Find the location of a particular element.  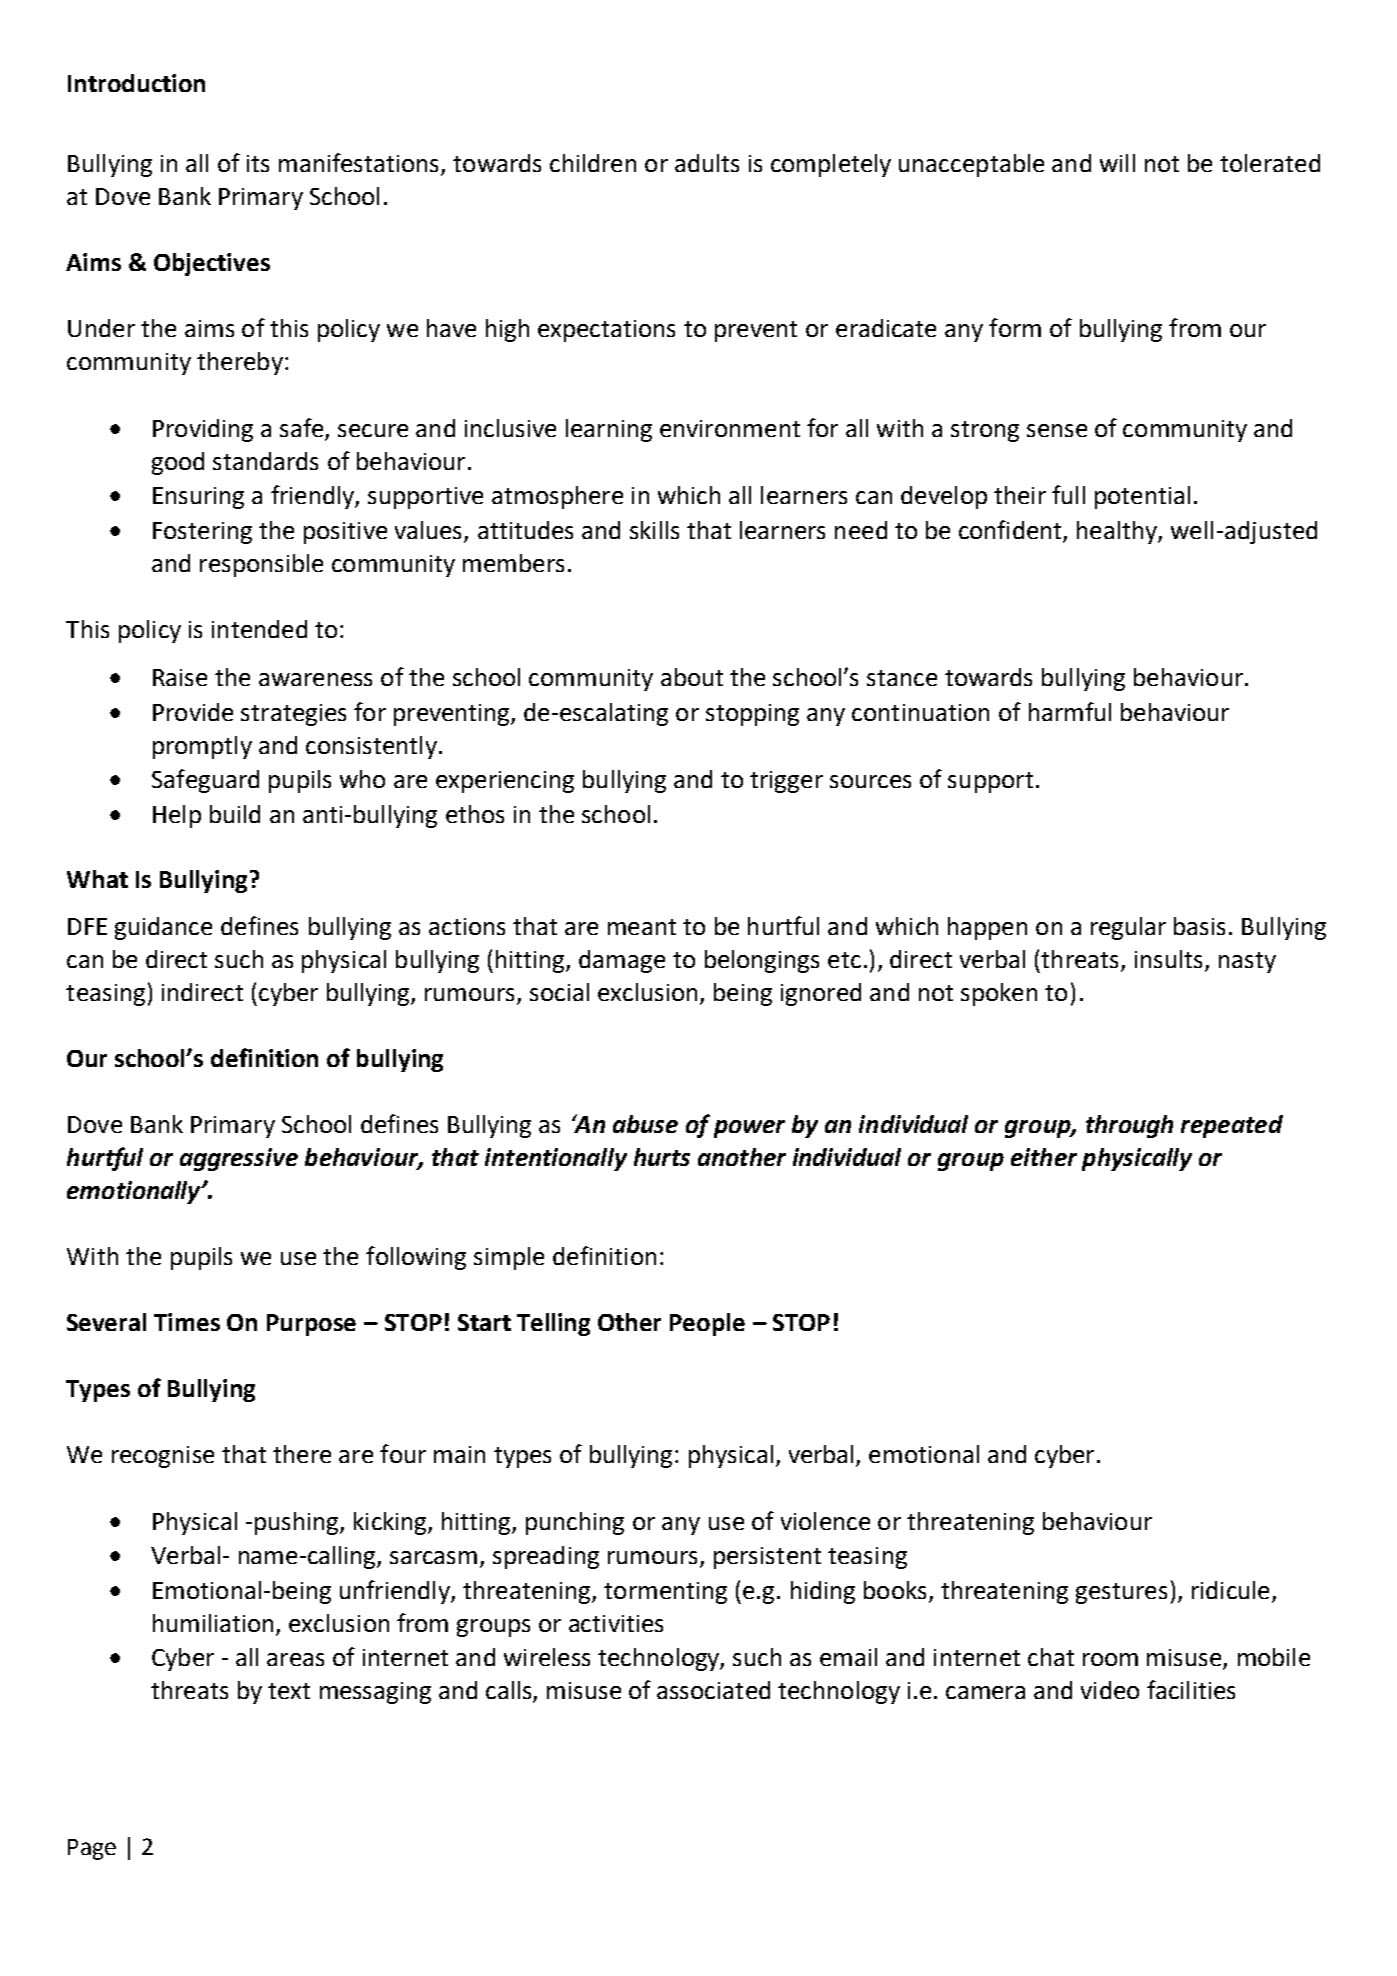

its is located at coordinates (258, 163).
